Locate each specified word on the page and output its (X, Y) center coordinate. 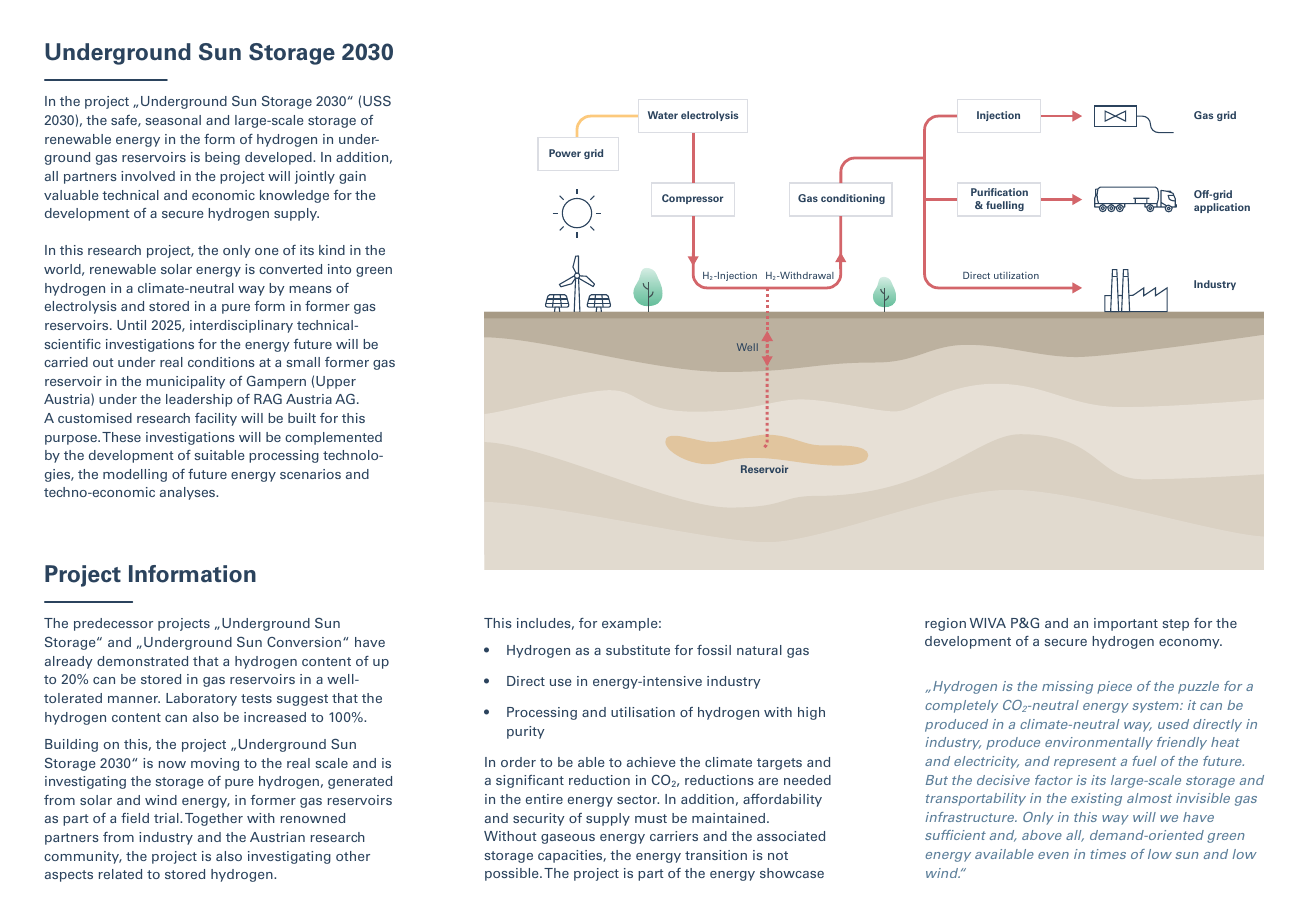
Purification (999, 192)
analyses (189, 493)
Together (214, 819)
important (1126, 624)
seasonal (173, 120)
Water (663, 115)
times (1108, 854)
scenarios (310, 474)
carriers (674, 836)
